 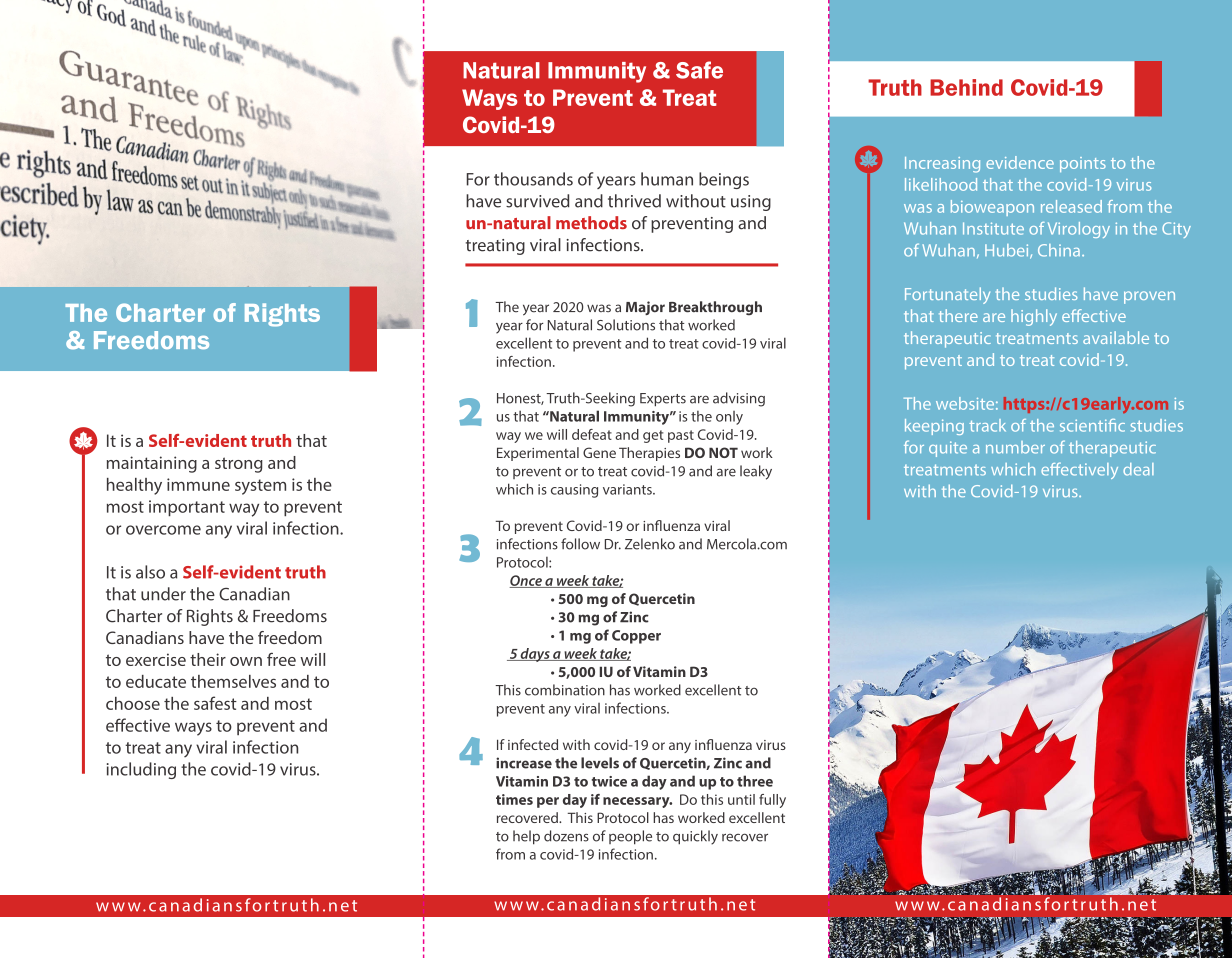 What do you see at coordinates (645, 308) in the screenshot?
I see `Major` at bounding box center [645, 308].
